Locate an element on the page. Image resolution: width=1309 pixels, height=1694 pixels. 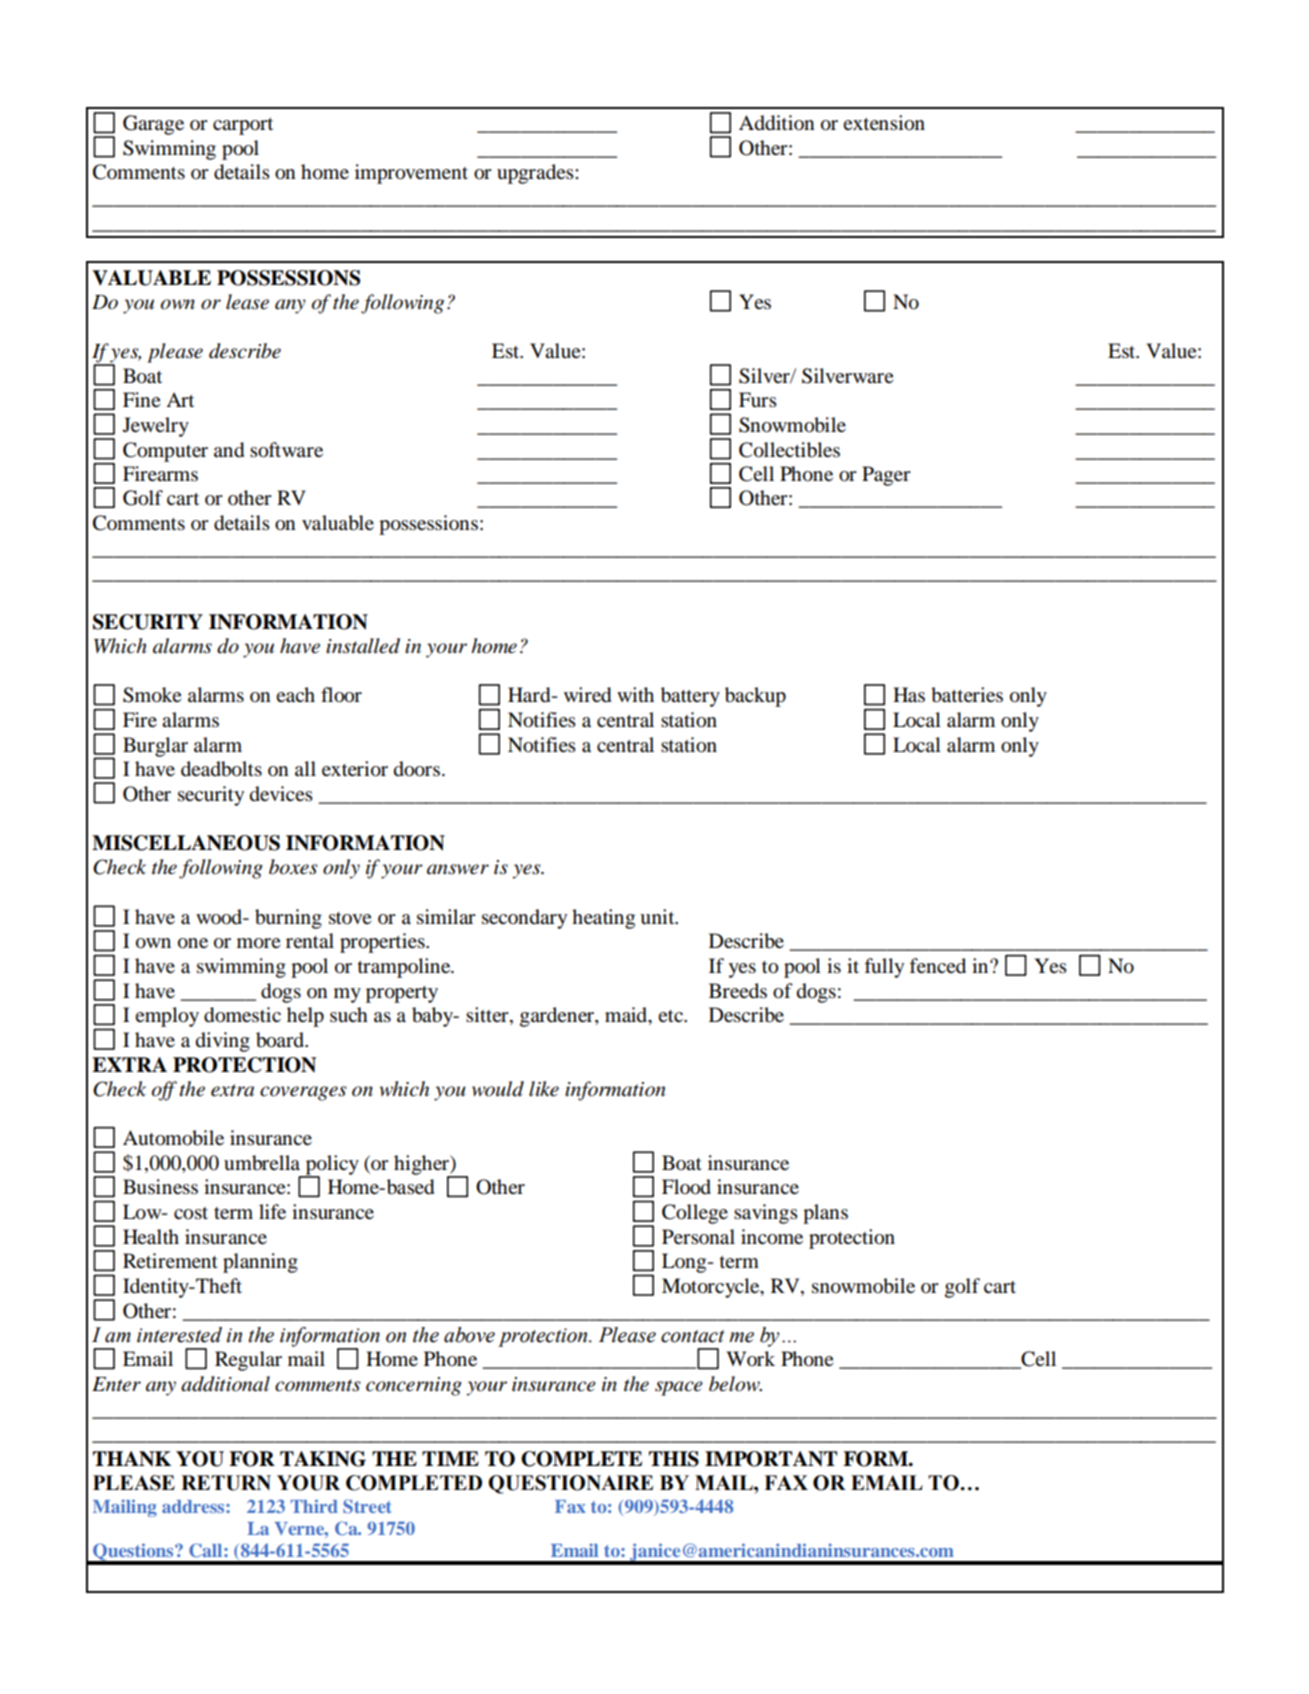
carport is located at coordinates (243, 126).
